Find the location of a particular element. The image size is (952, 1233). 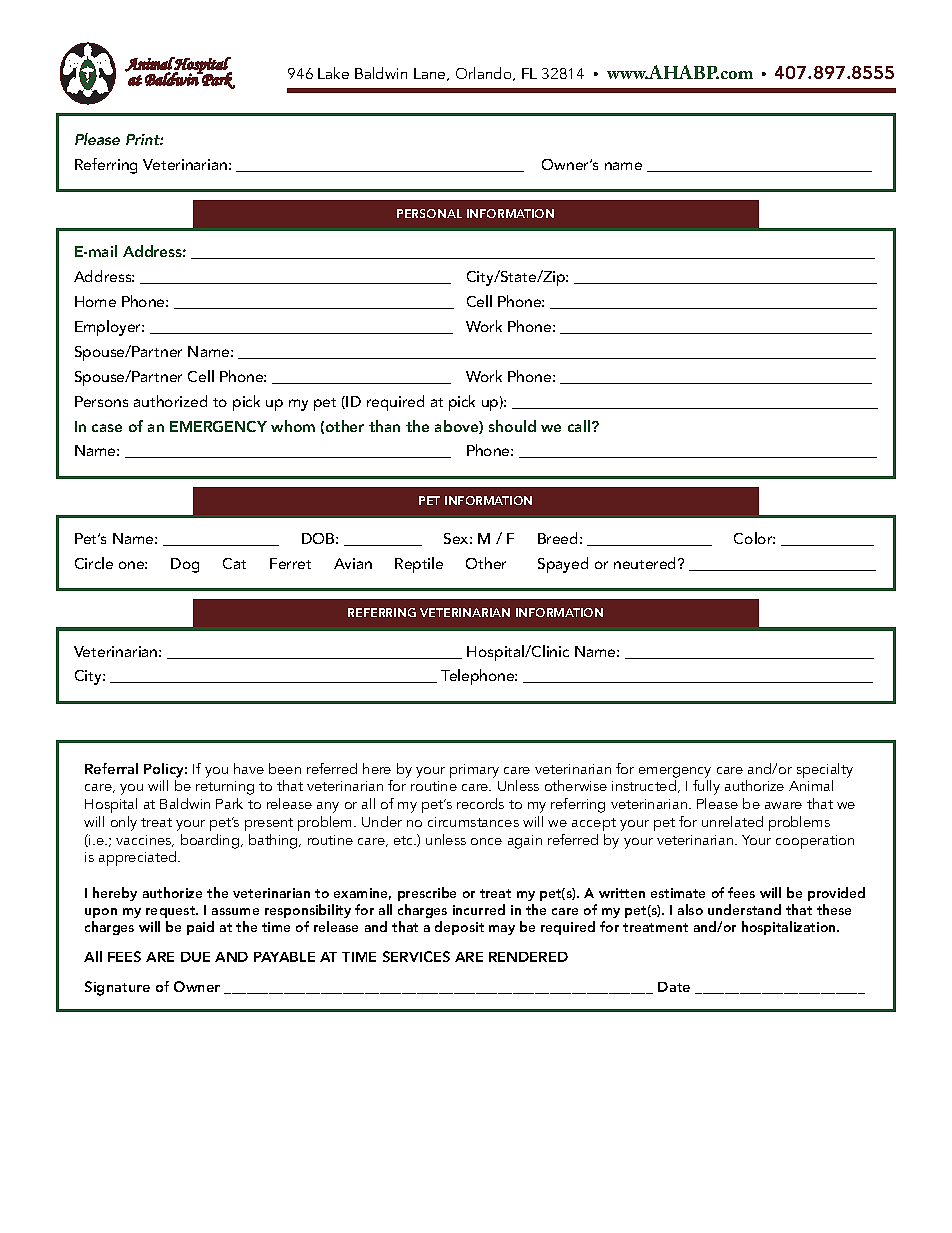

call is located at coordinates (580, 426).
